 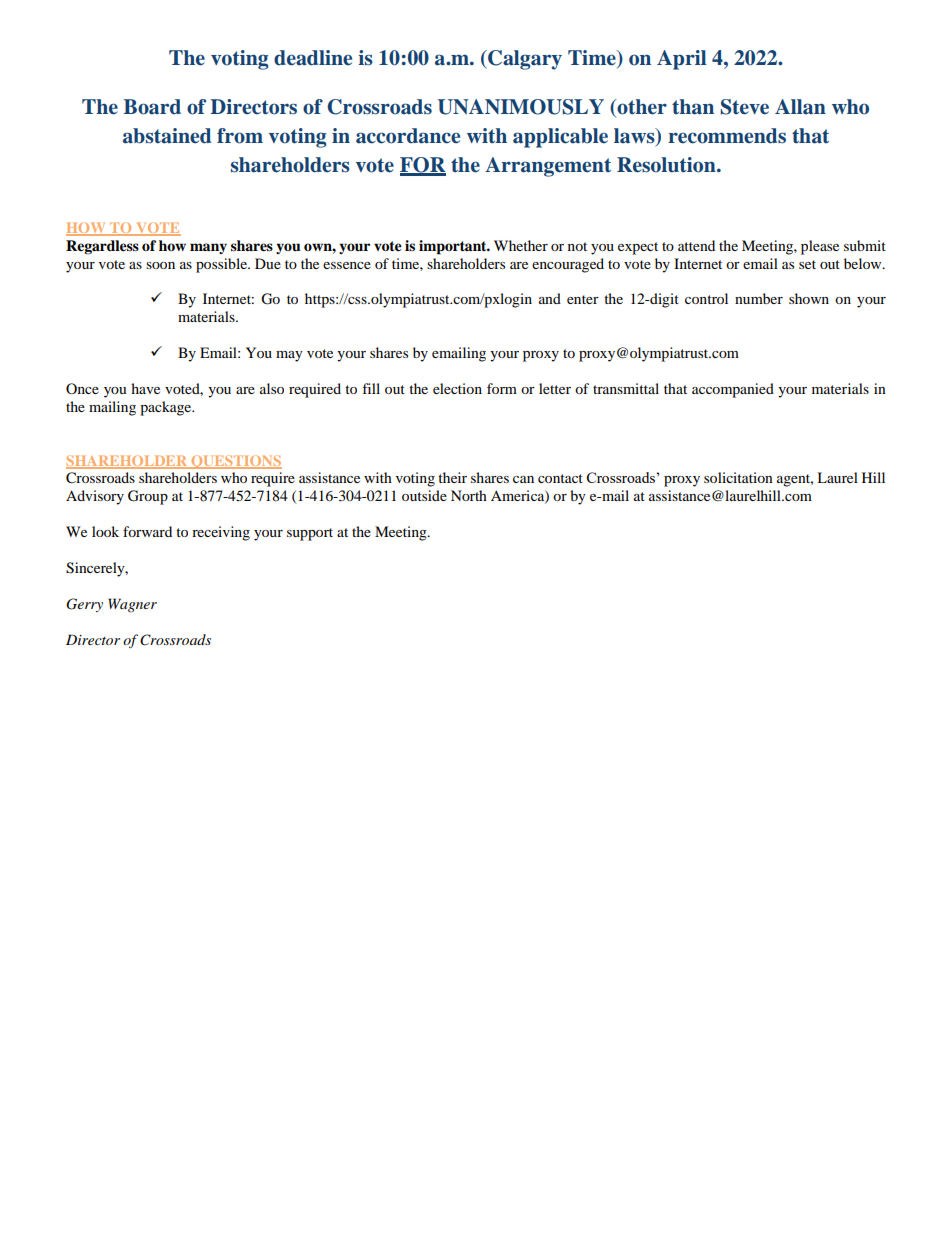 I want to click on may, so click(x=289, y=356).
